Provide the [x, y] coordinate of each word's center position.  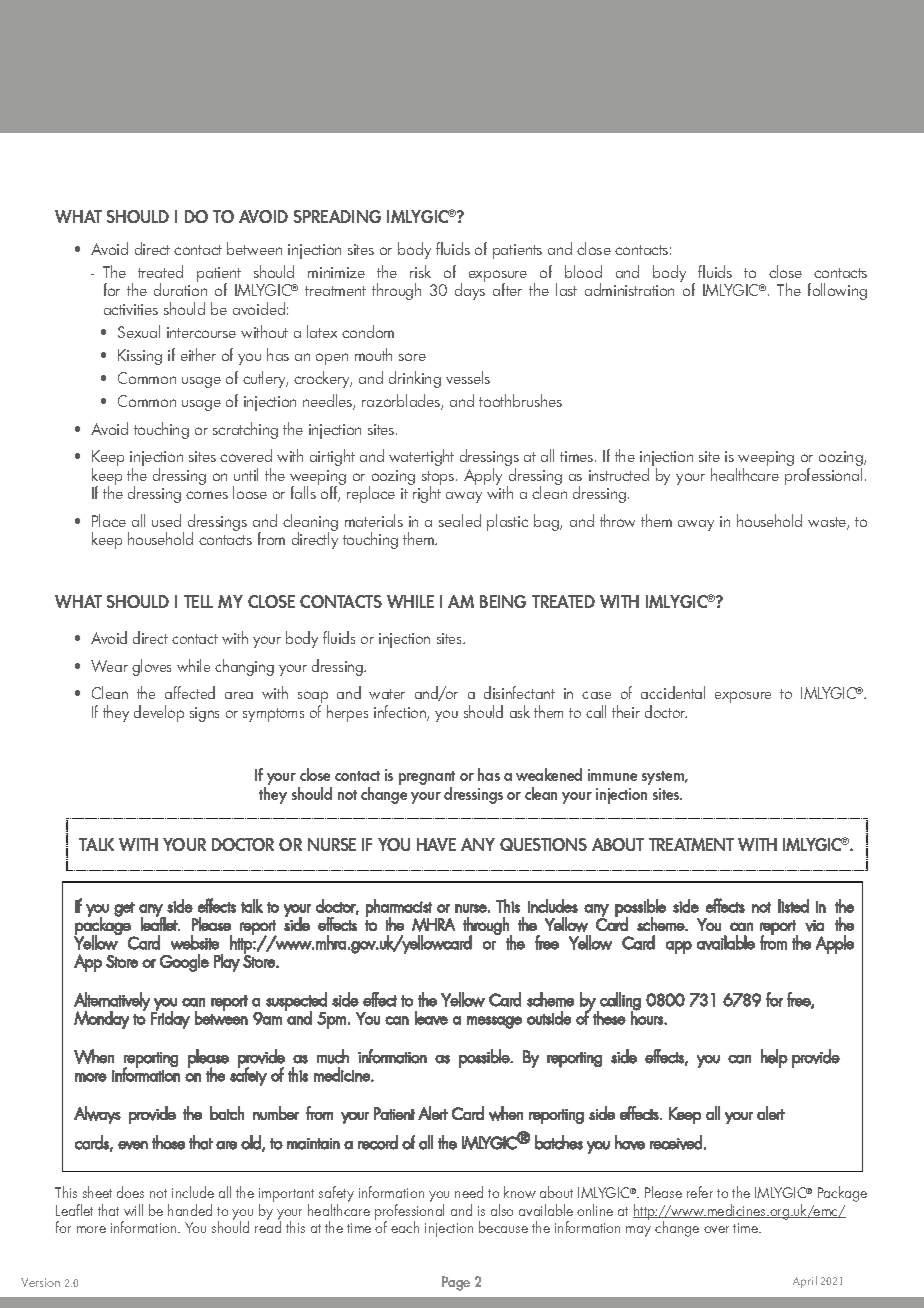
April [805, 1282]
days [470, 291]
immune [612, 775]
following [837, 291]
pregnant [427, 779]
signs [204, 714]
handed [190, 1210]
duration [180, 289]
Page [456, 1283]
